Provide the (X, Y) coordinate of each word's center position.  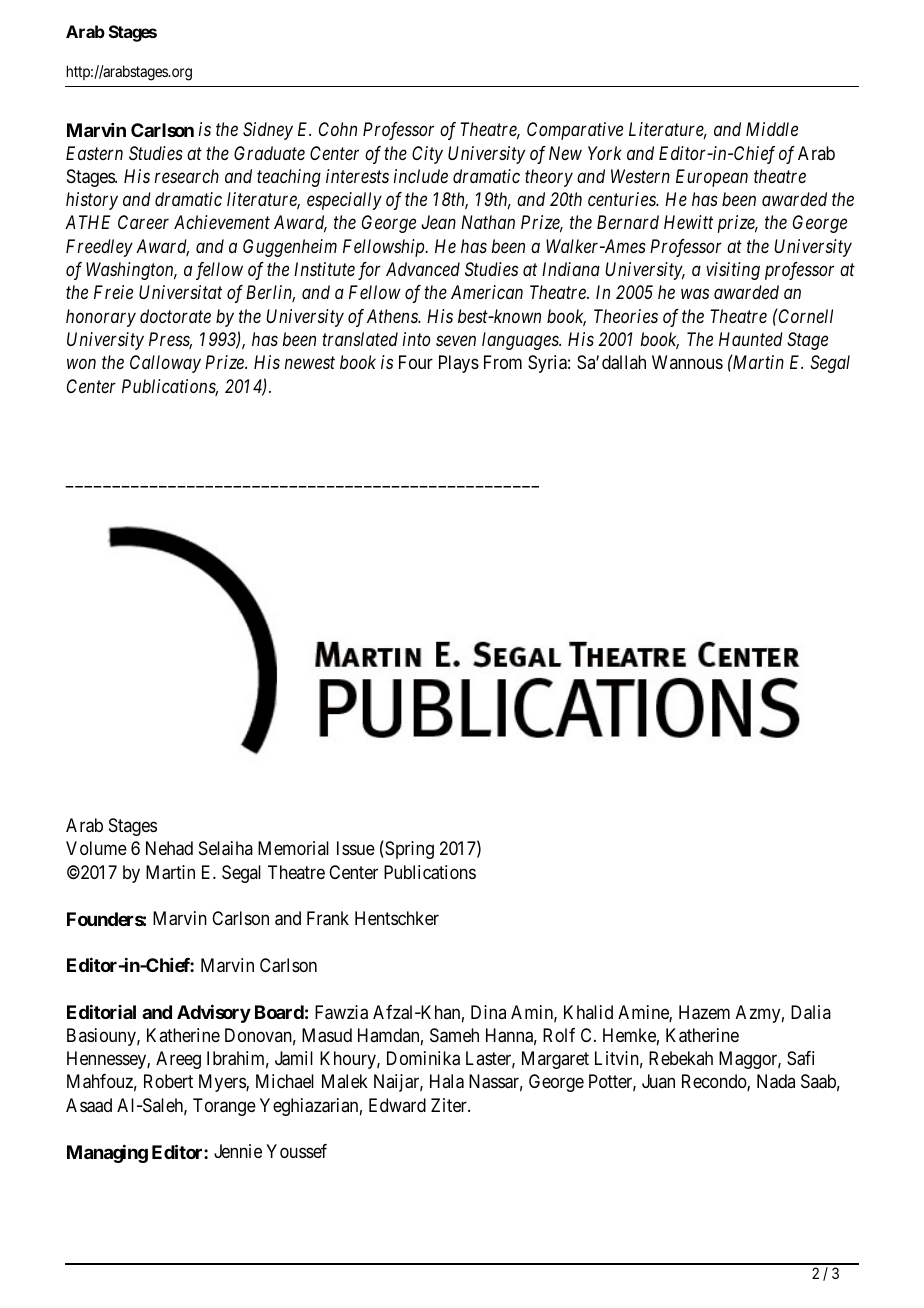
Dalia (811, 1012)
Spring (408, 850)
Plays (459, 364)
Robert (168, 1081)
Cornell (805, 315)
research (187, 176)
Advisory (214, 1013)
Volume (96, 848)
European (712, 178)
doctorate (175, 316)
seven (456, 341)
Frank (328, 918)
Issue (356, 848)
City (427, 155)
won (81, 364)
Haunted (751, 339)
